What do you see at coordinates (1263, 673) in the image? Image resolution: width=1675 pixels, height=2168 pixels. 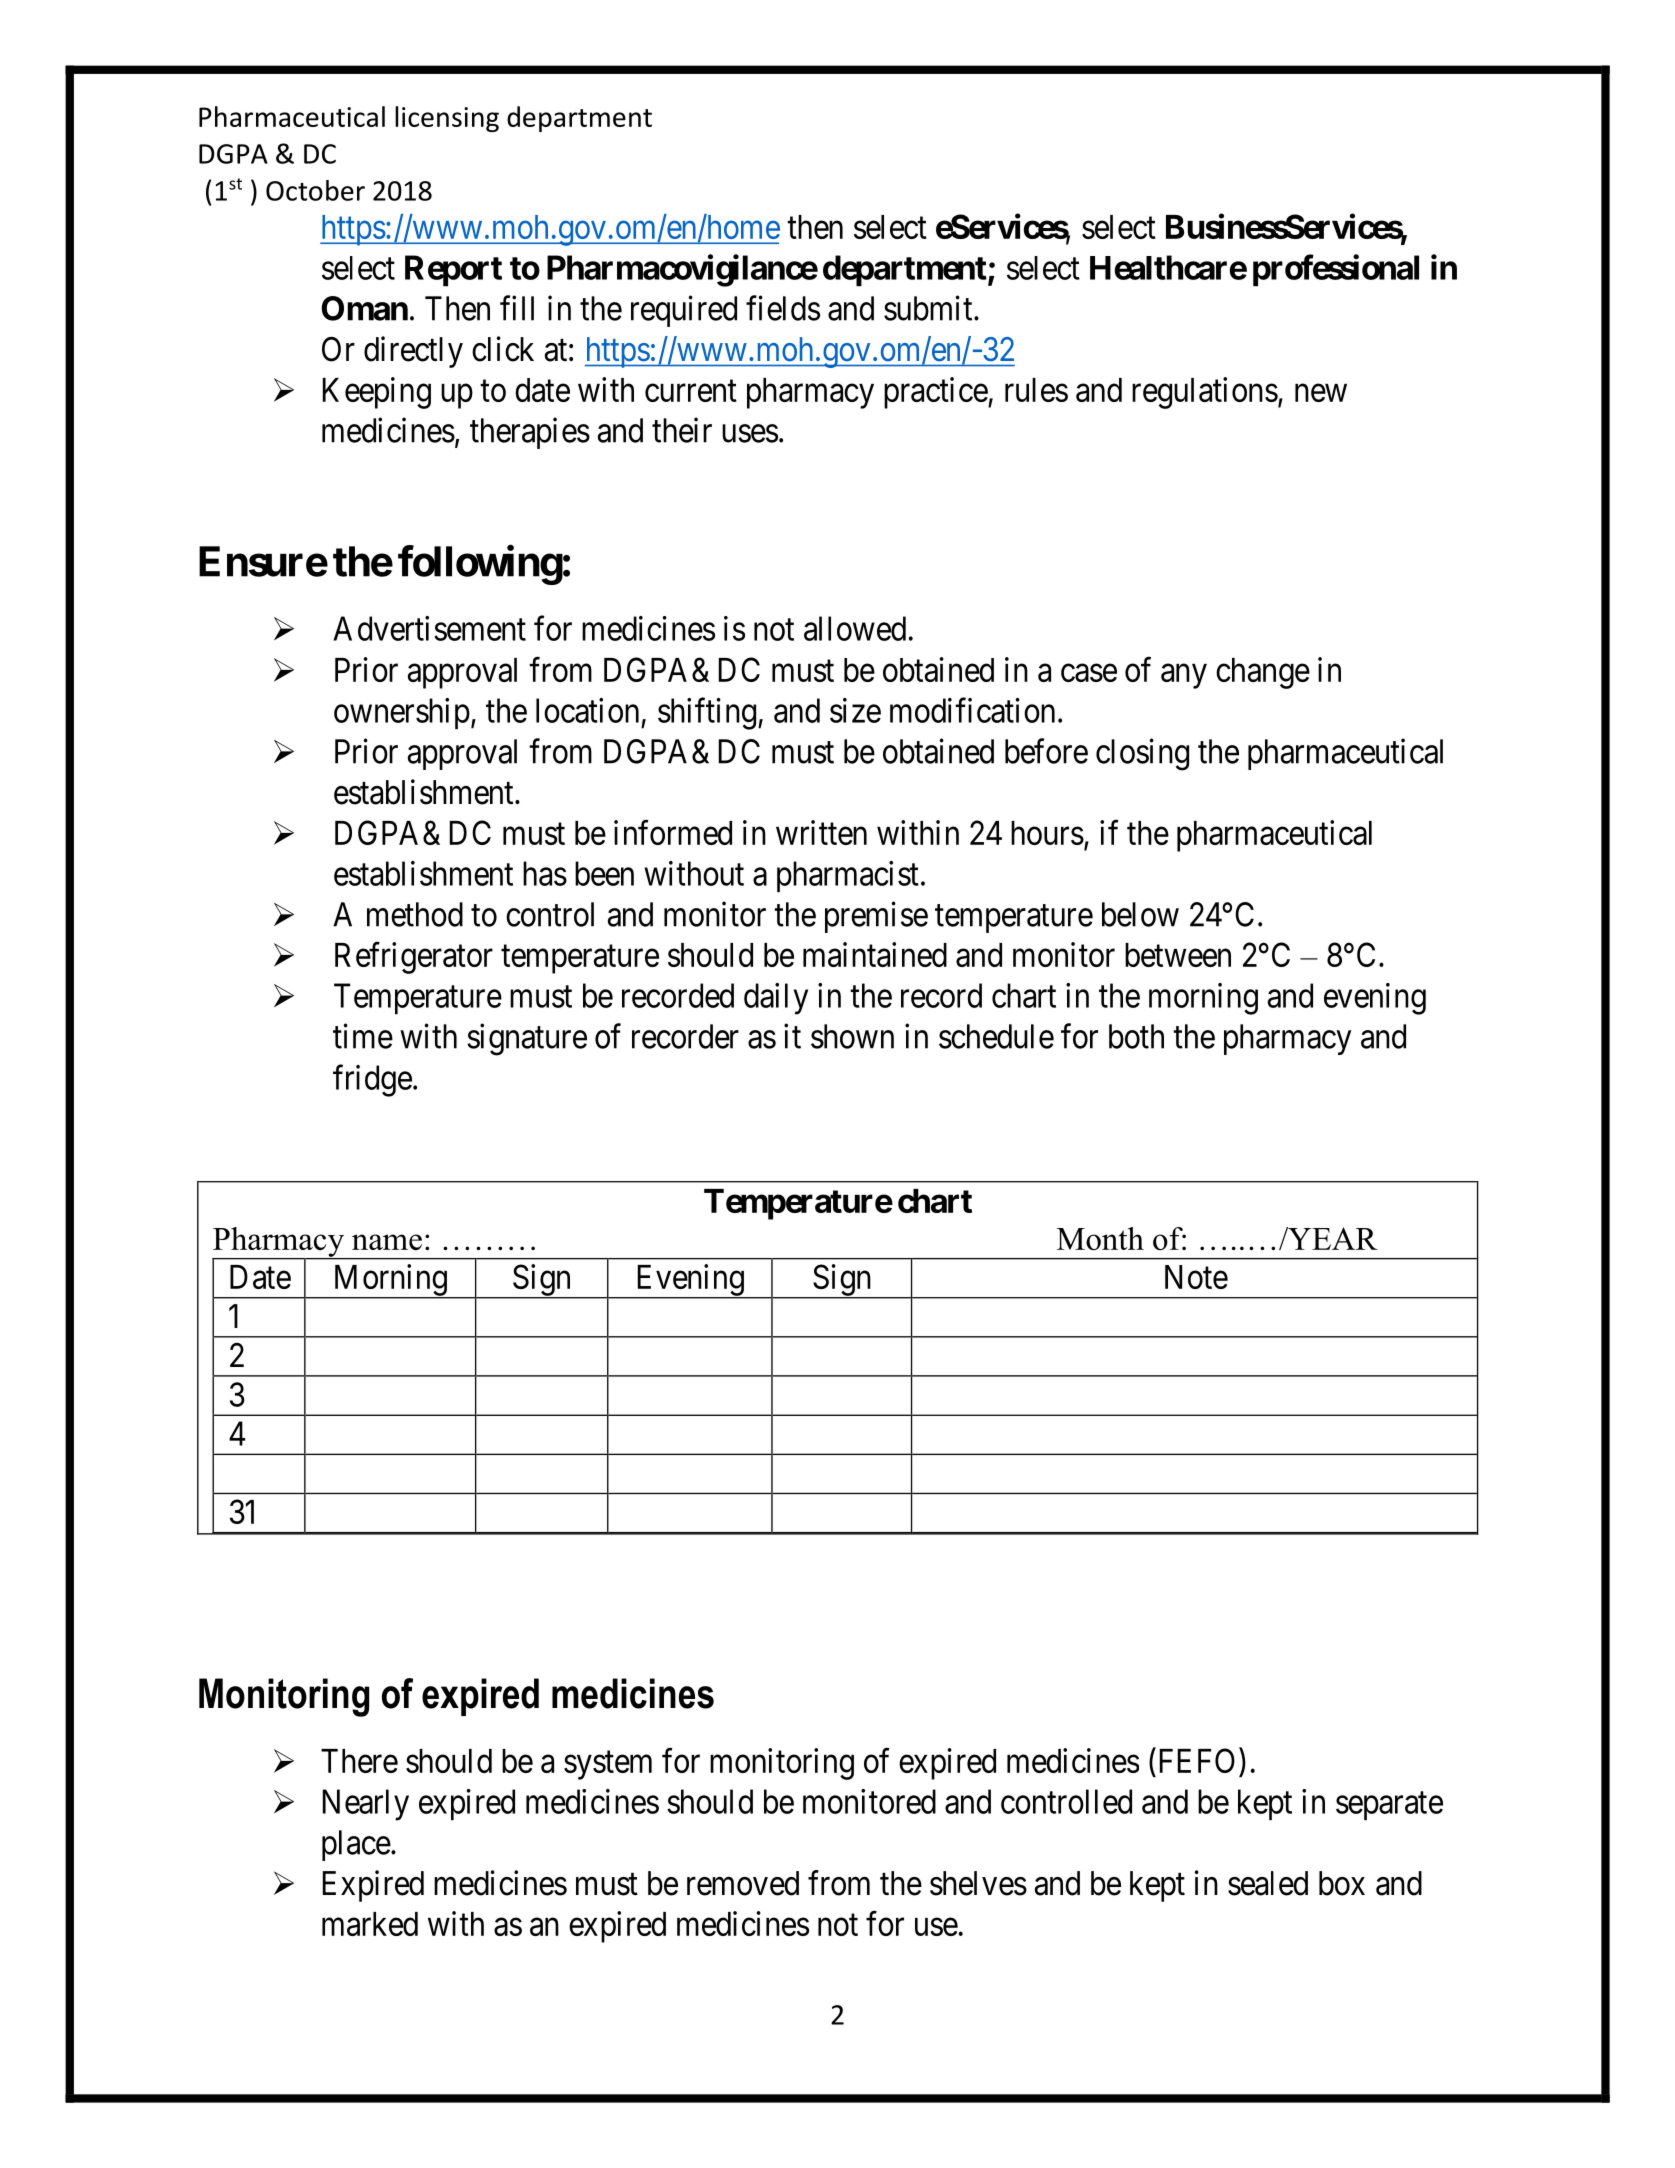 I see `change` at bounding box center [1263, 673].
